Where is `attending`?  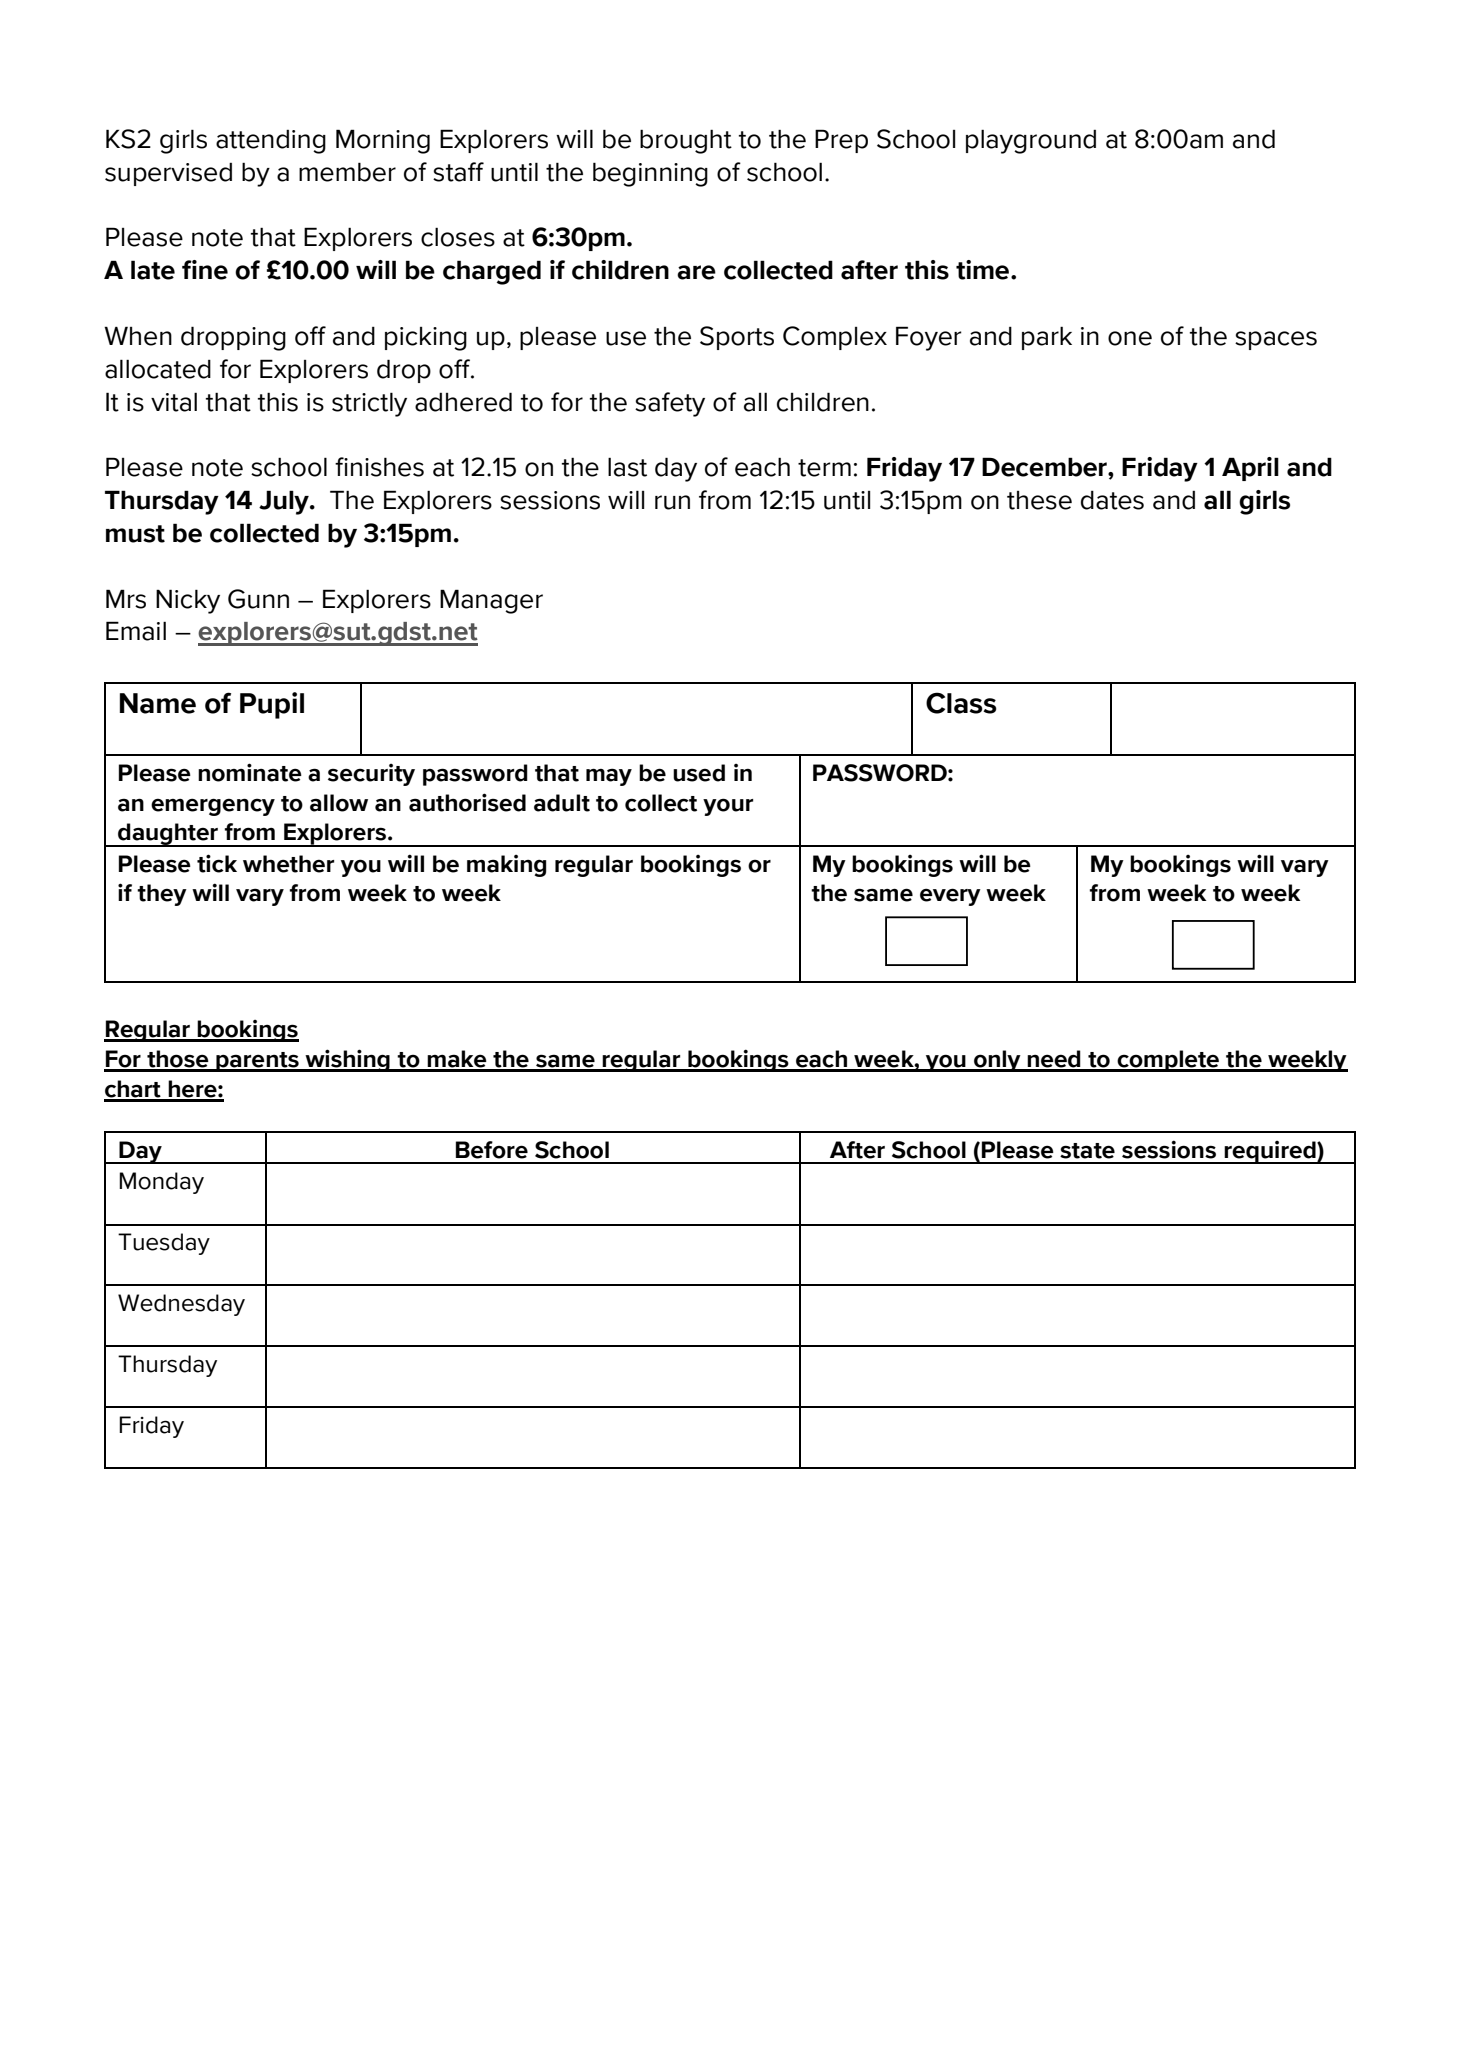 attending is located at coordinates (271, 141).
